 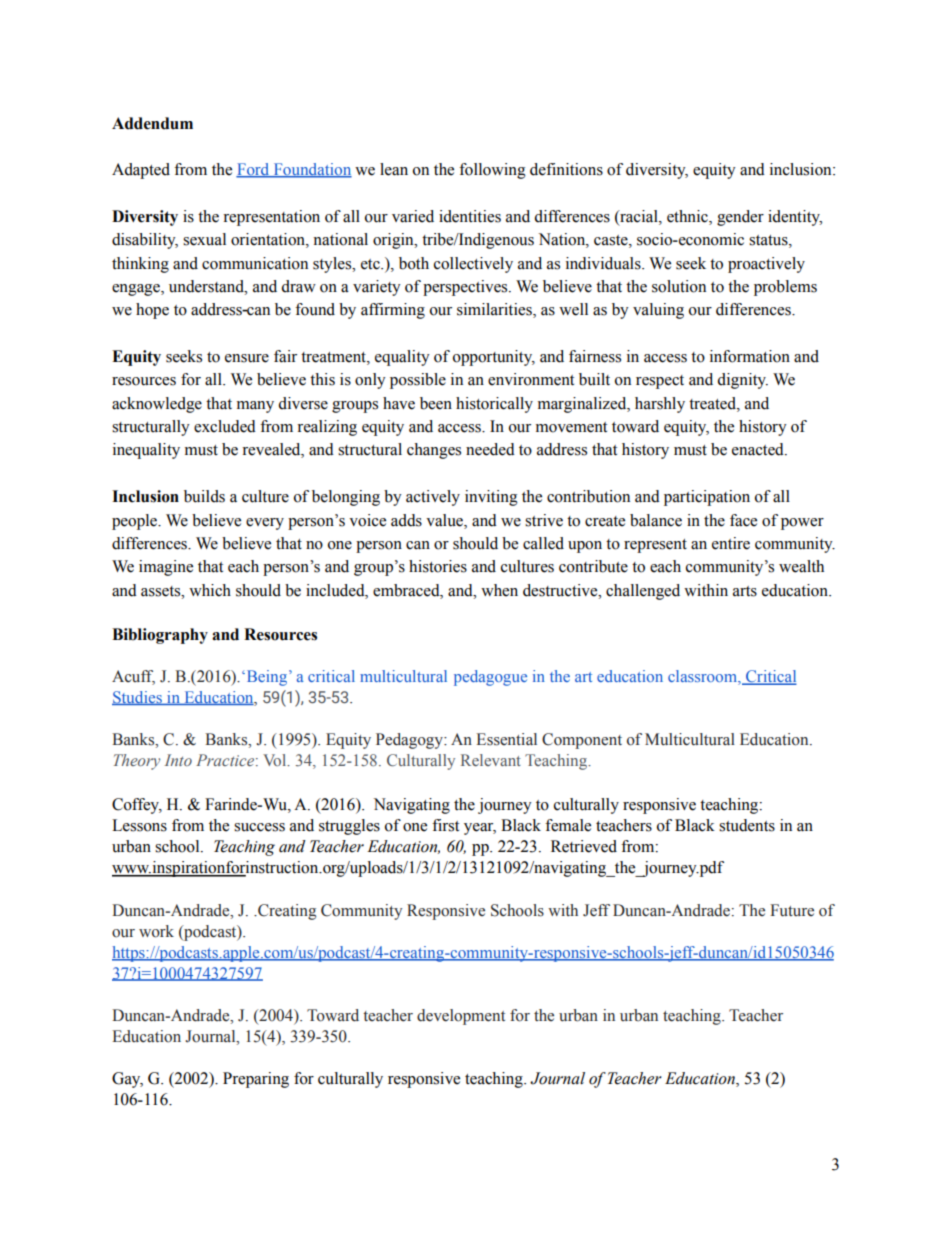 I want to click on opportunity, so click(x=494, y=358).
